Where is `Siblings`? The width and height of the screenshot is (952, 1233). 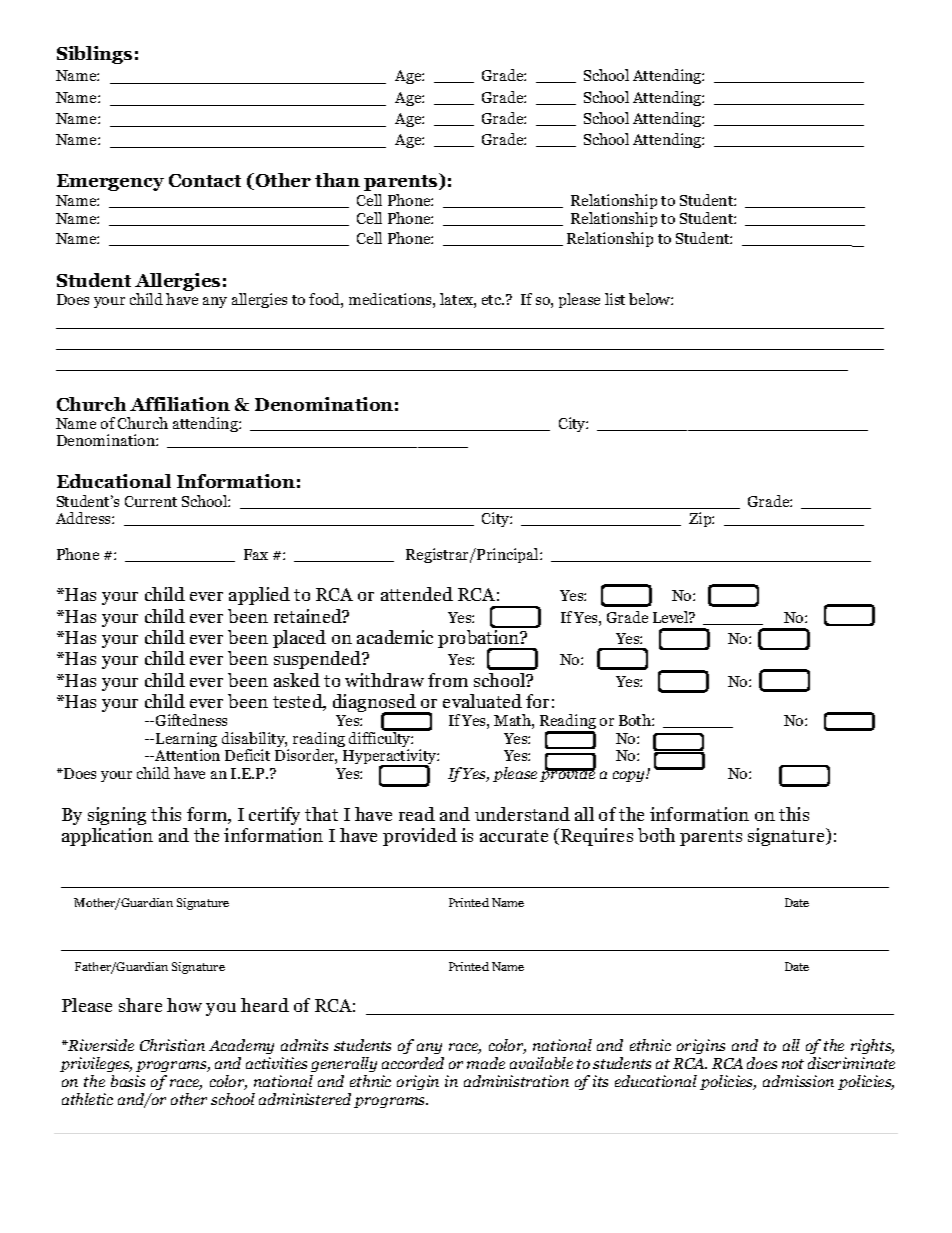 Siblings is located at coordinates (94, 55).
